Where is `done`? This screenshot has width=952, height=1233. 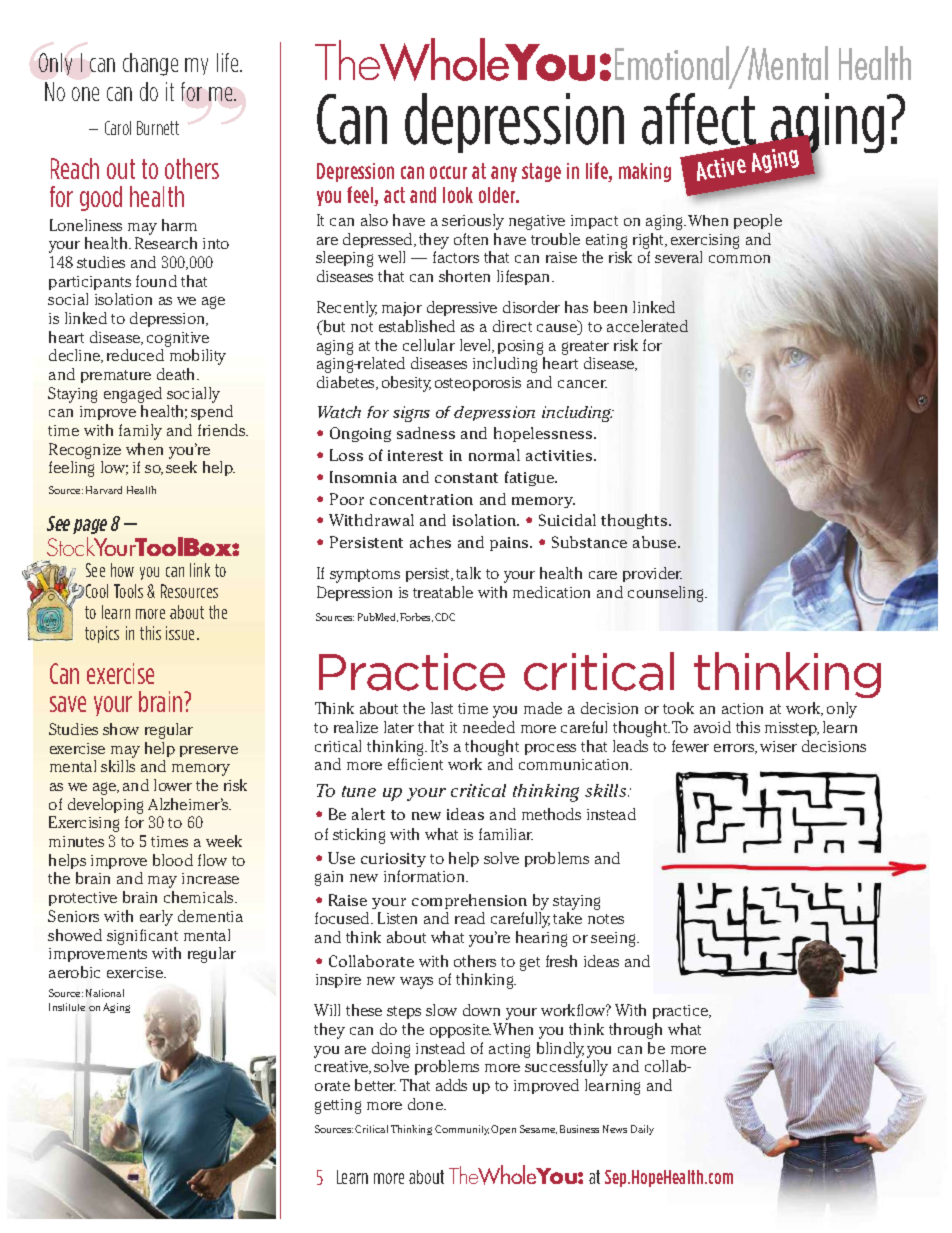
done is located at coordinates (426, 1104).
